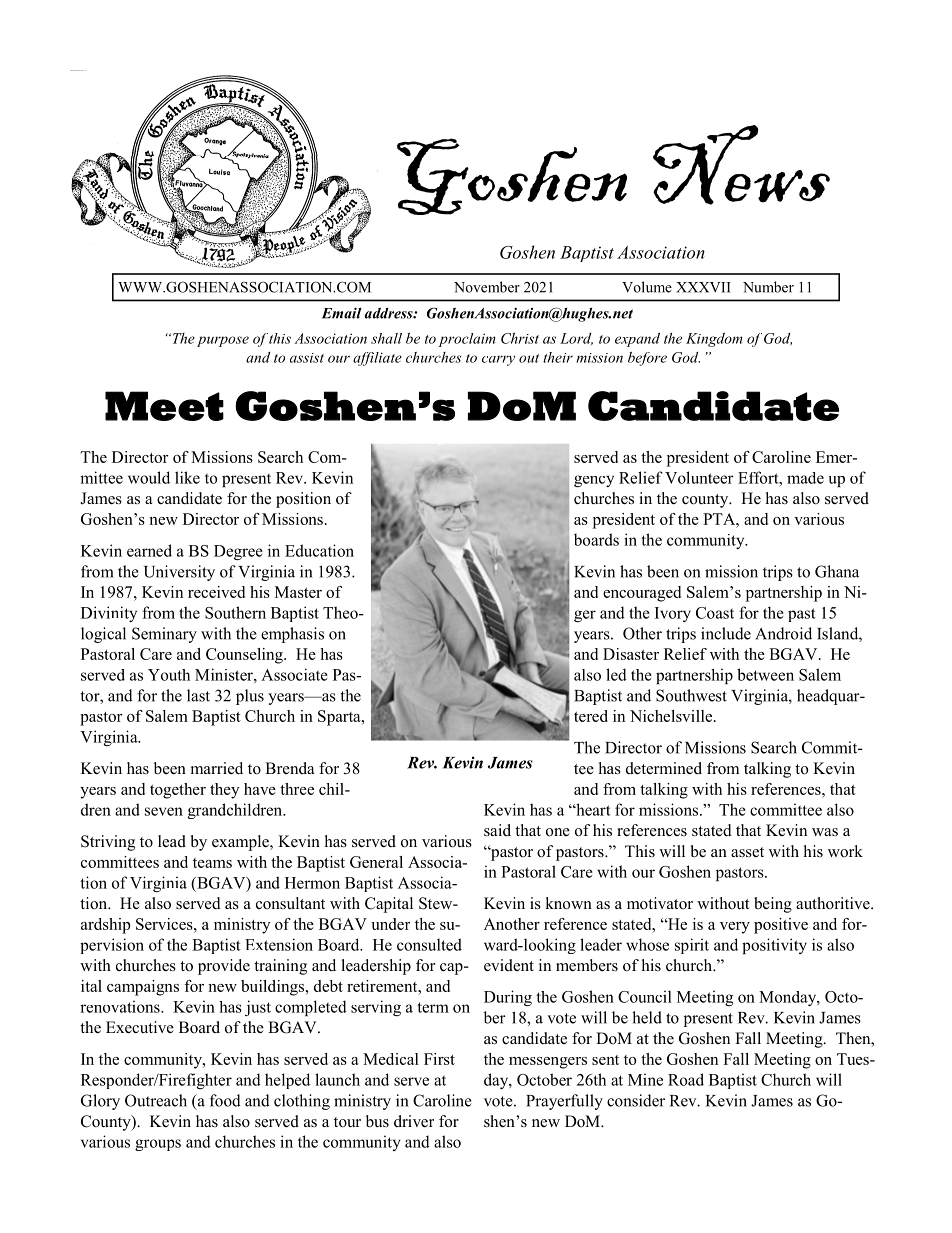  What do you see at coordinates (156, 1100) in the screenshot?
I see `Outreach` at bounding box center [156, 1100].
